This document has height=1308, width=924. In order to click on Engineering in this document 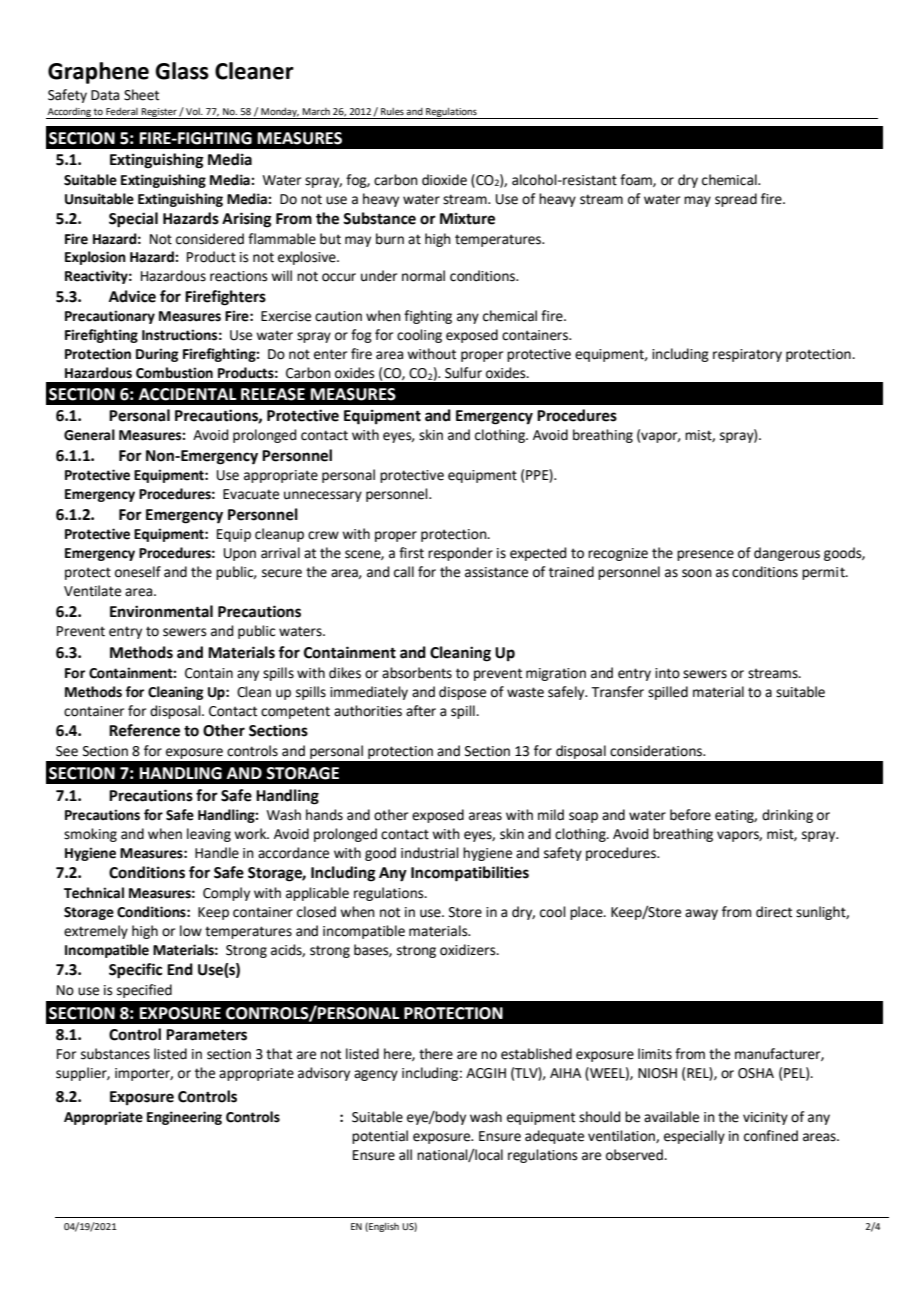, I will do `click(184, 1118)`.
